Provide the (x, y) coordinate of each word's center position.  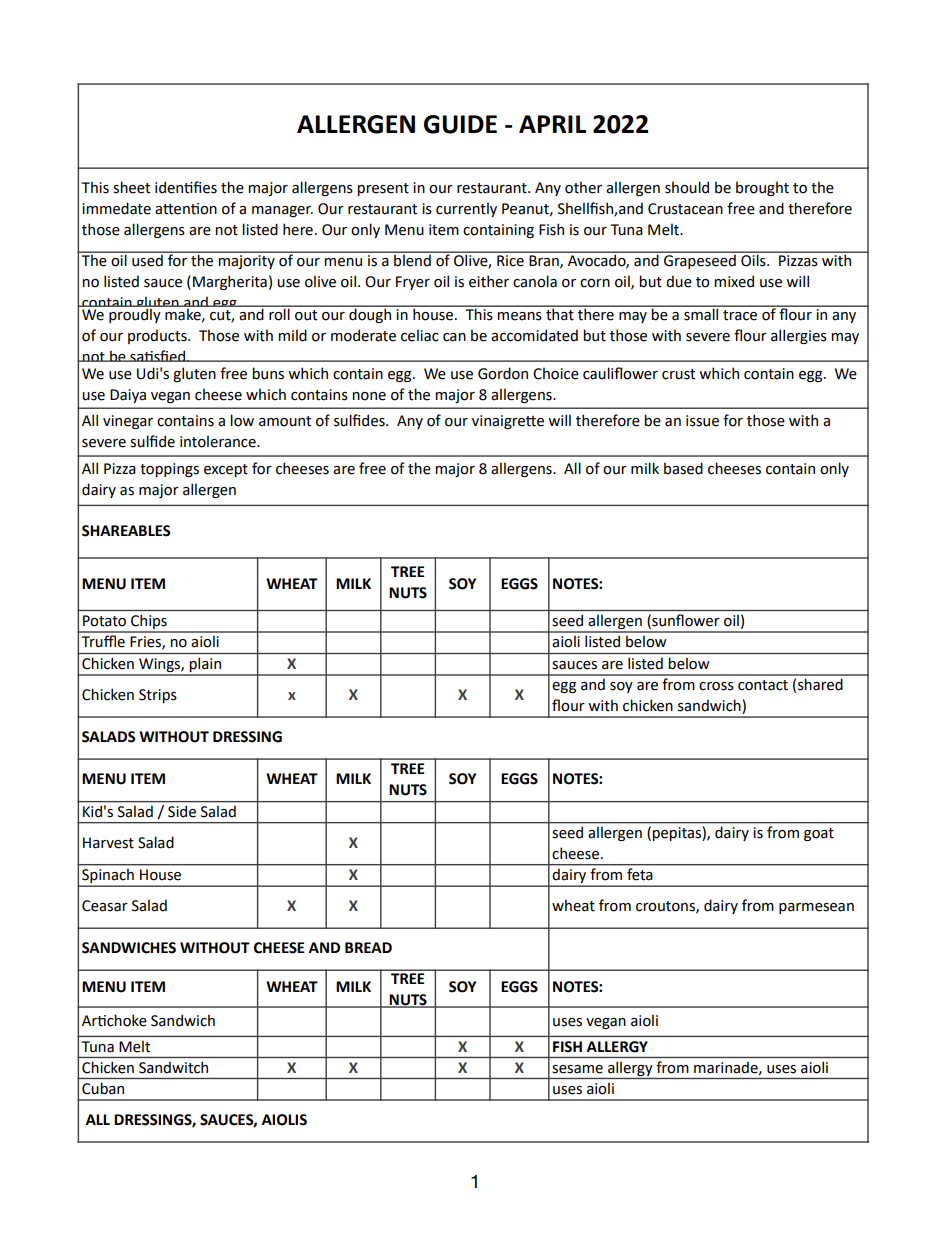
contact (763, 685)
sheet (131, 187)
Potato (104, 621)
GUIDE (460, 124)
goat (819, 834)
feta (639, 874)
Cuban (103, 1088)
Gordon (503, 373)
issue (702, 421)
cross (716, 686)
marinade (727, 1068)
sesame (577, 1069)
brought (762, 188)
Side (182, 811)
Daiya (128, 396)
